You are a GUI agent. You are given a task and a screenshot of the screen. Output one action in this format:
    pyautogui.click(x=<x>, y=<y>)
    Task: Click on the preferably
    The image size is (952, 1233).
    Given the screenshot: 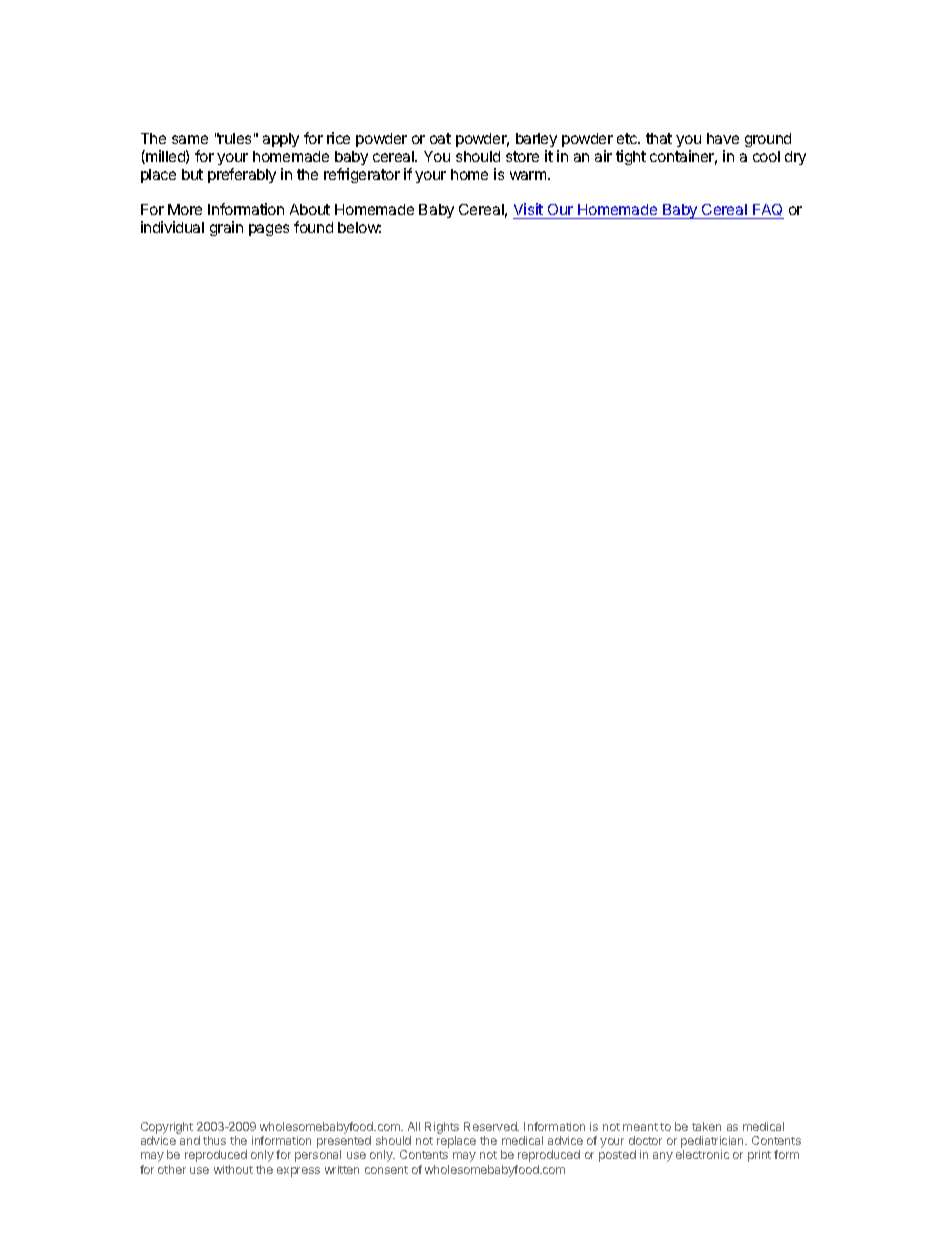 What is the action you would take?
    pyautogui.click(x=242, y=175)
